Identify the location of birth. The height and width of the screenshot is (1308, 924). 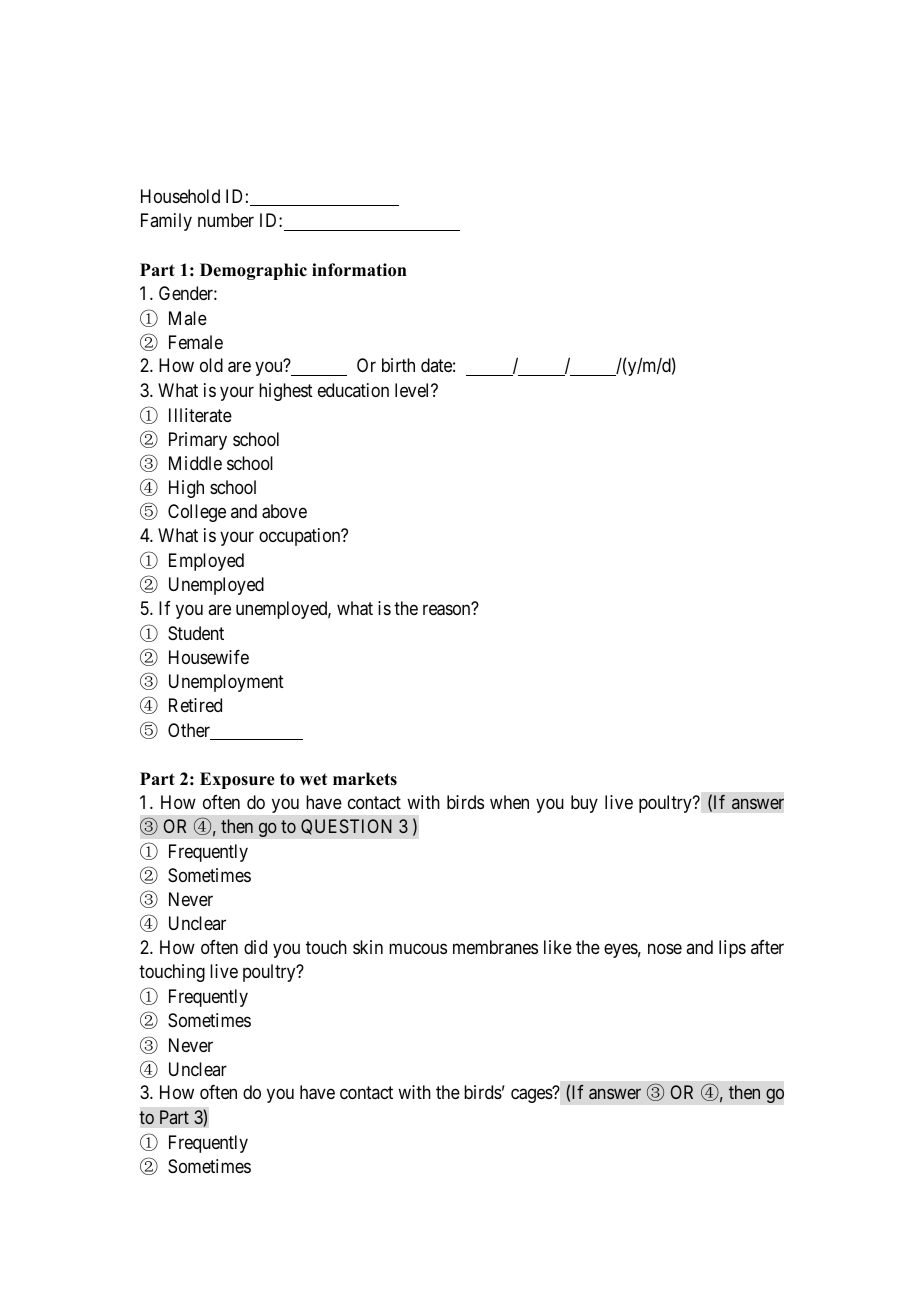
(398, 365).
